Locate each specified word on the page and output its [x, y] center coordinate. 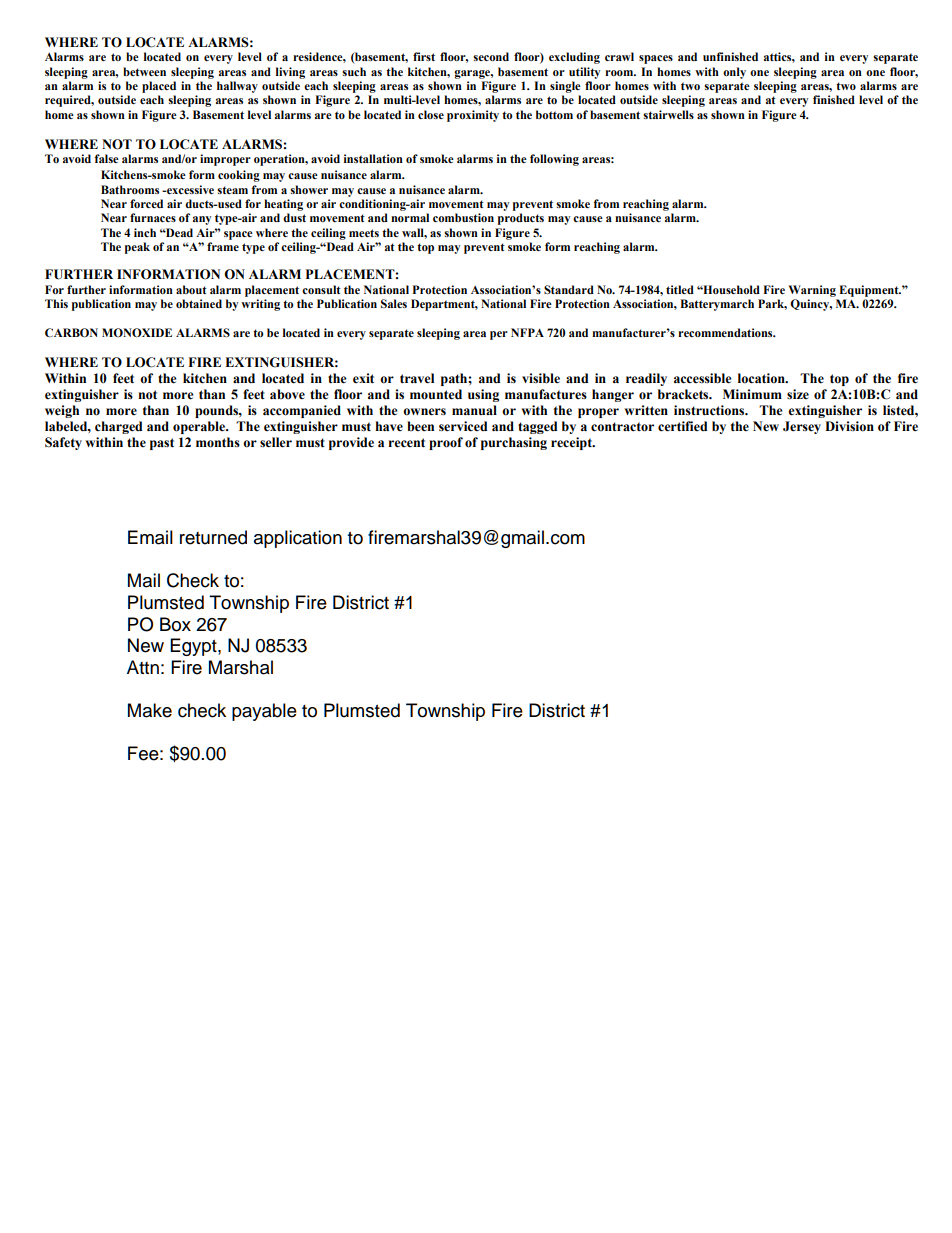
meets [364, 233]
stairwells [668, 114]
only [734, 73]
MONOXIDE [137, 332]
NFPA [527, 332]
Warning [812, 291]
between [144, 71]
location [762, 378]
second [491, 56]
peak [137, 248]
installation [373, 158]
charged [119, 427]
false [106, 158]
